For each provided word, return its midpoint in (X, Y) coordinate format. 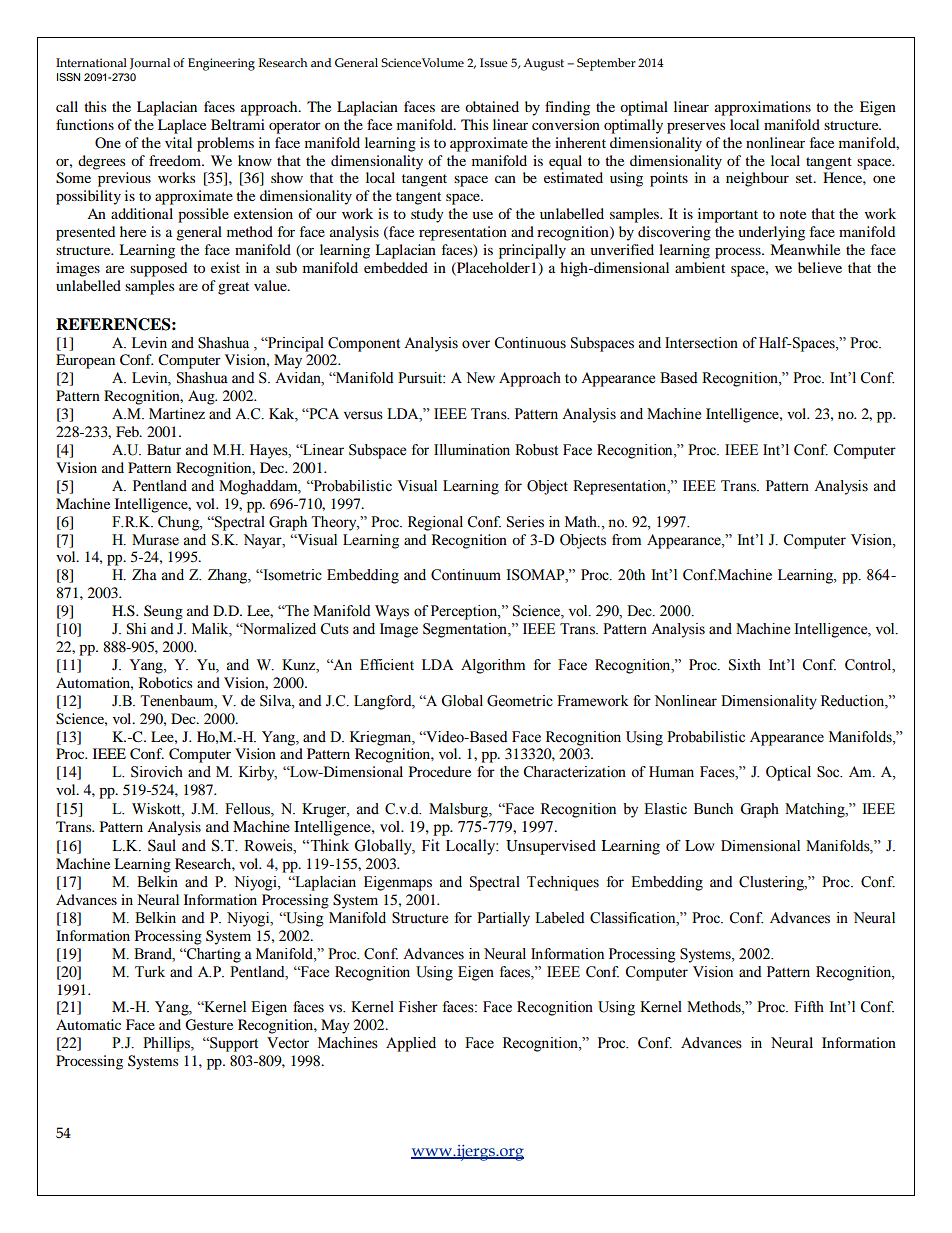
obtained (492, 106)
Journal (150, 64)
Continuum (466, 575)
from (626, 540)
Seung (163, 612)
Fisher (418, 1007)
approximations (763, 108)
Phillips (167, 1044)
